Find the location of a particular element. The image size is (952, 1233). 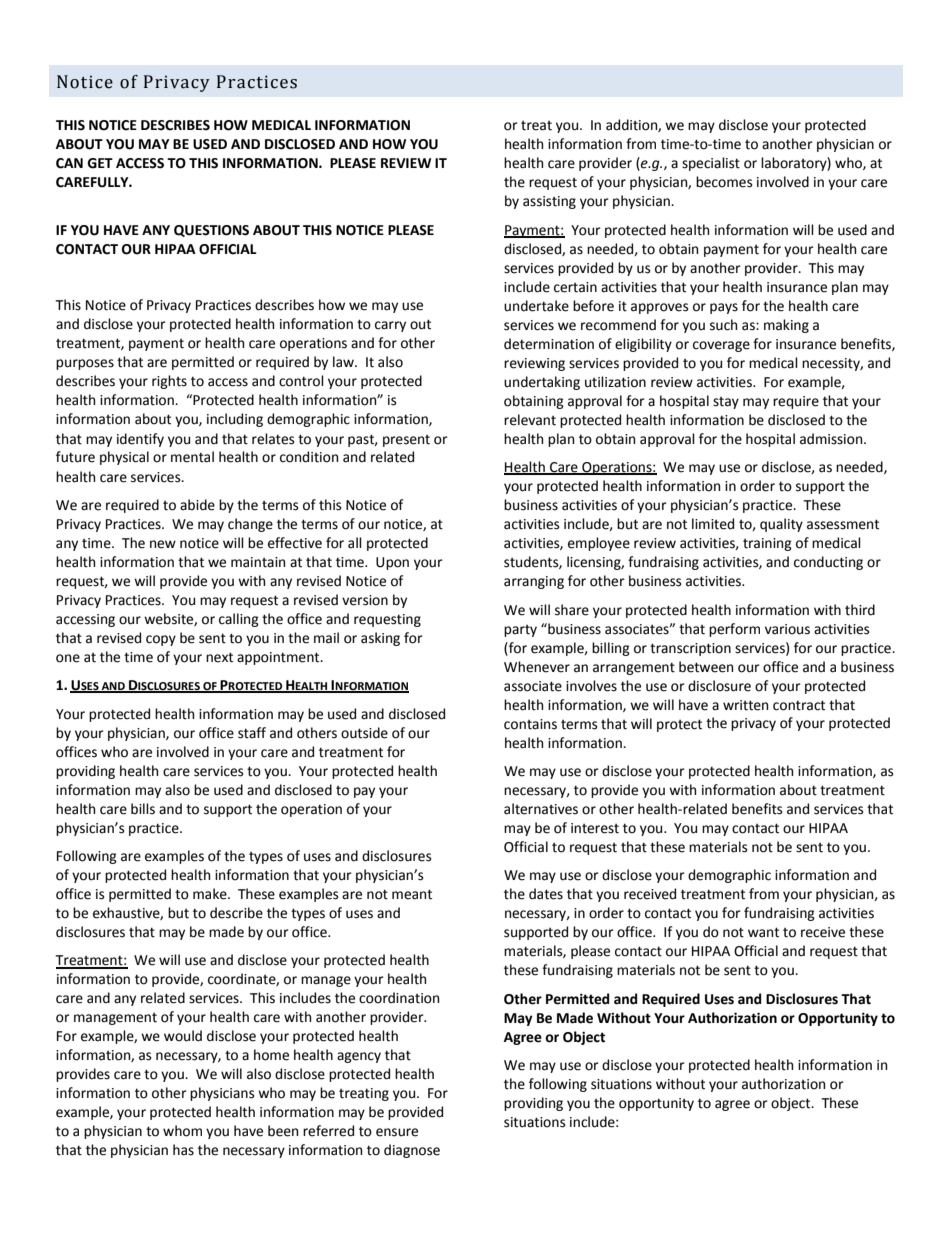

party is located at coordinates (520, 631).
